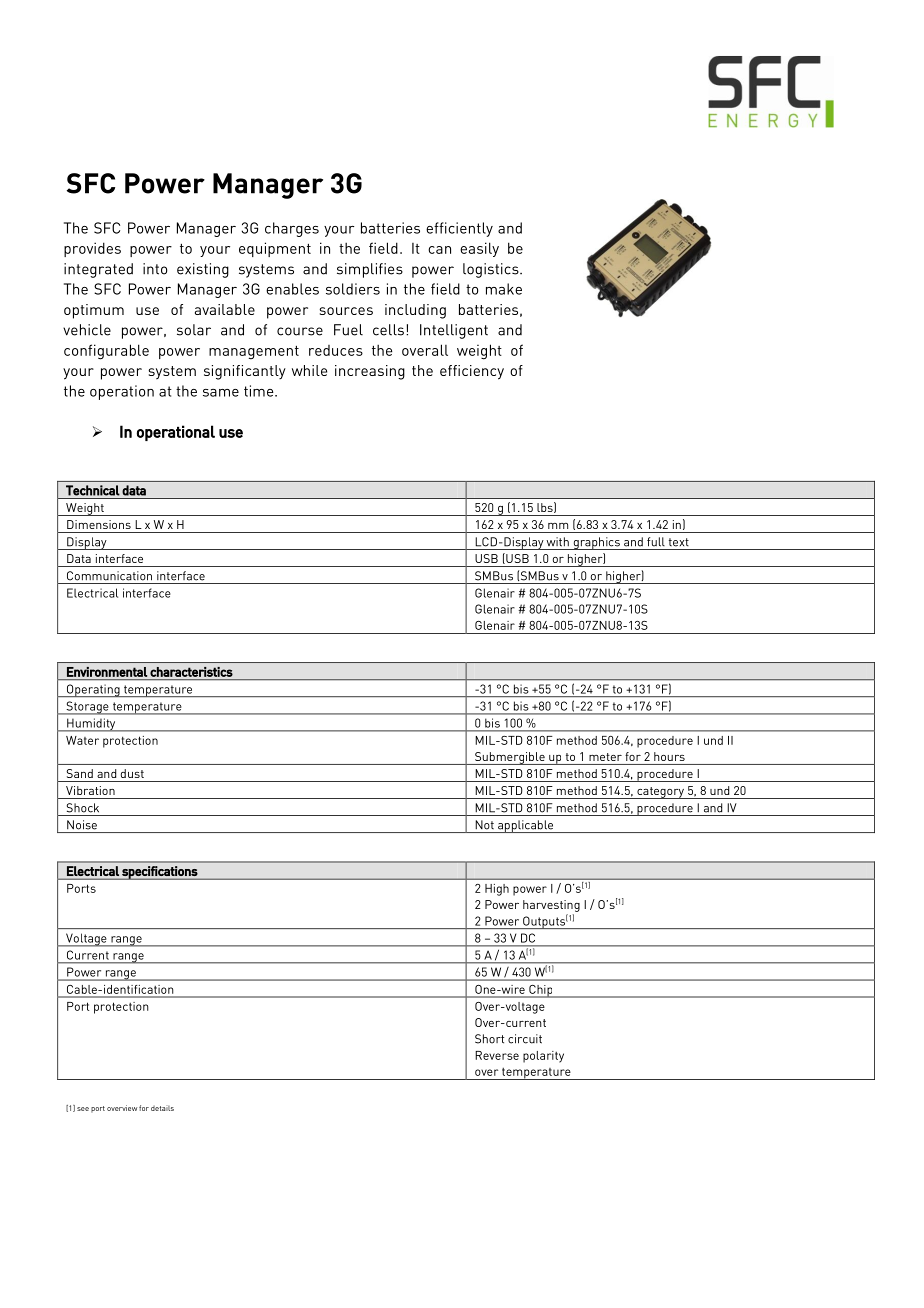 The width and height of the image is (924, 1308). I want to click on Reverse, so click(497, 1055).
